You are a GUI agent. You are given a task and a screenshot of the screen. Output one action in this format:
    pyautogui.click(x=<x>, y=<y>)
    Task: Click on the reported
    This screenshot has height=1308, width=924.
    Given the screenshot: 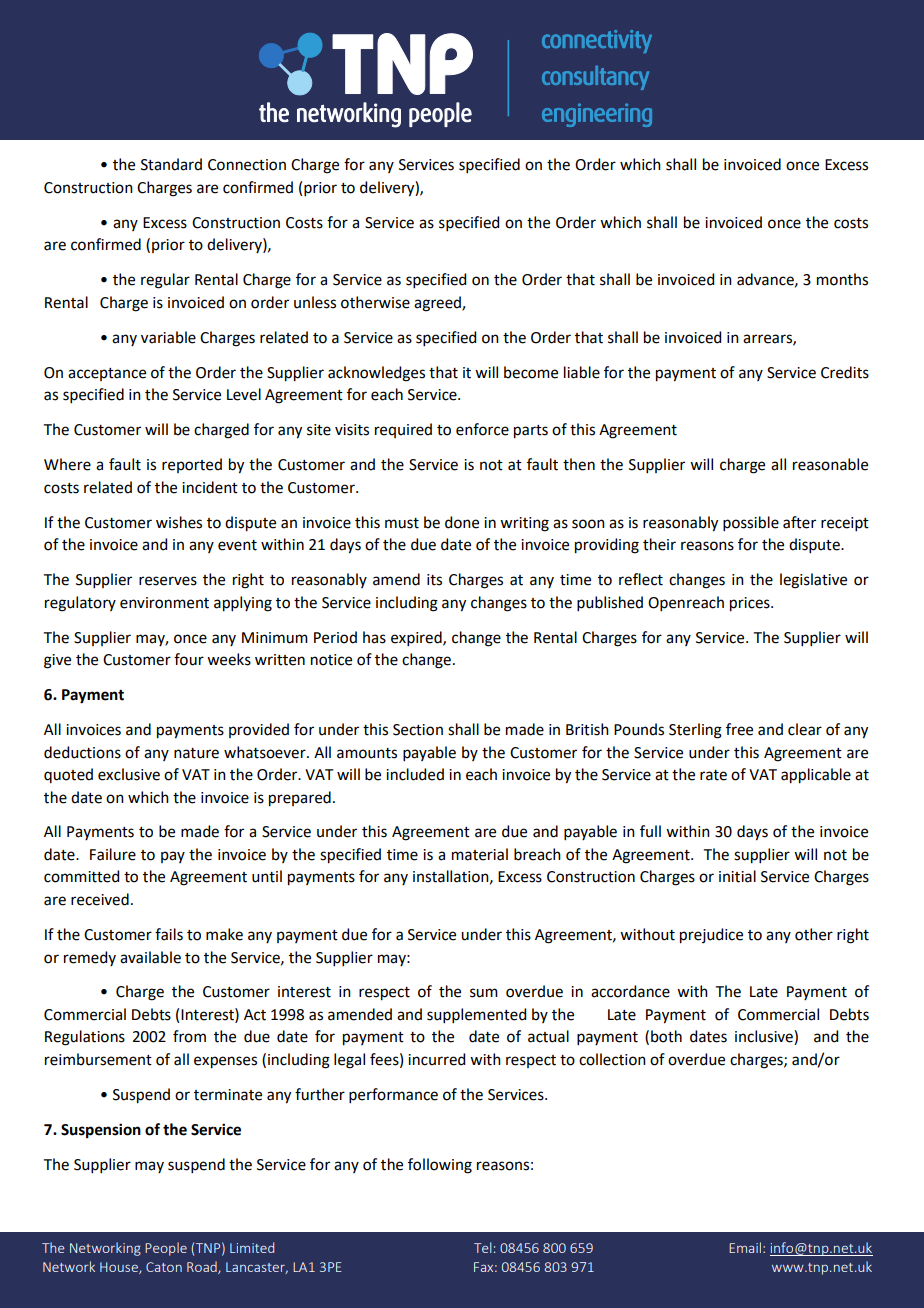 What is the action you would take?
    pyautogui.click(x=192, y=465)
